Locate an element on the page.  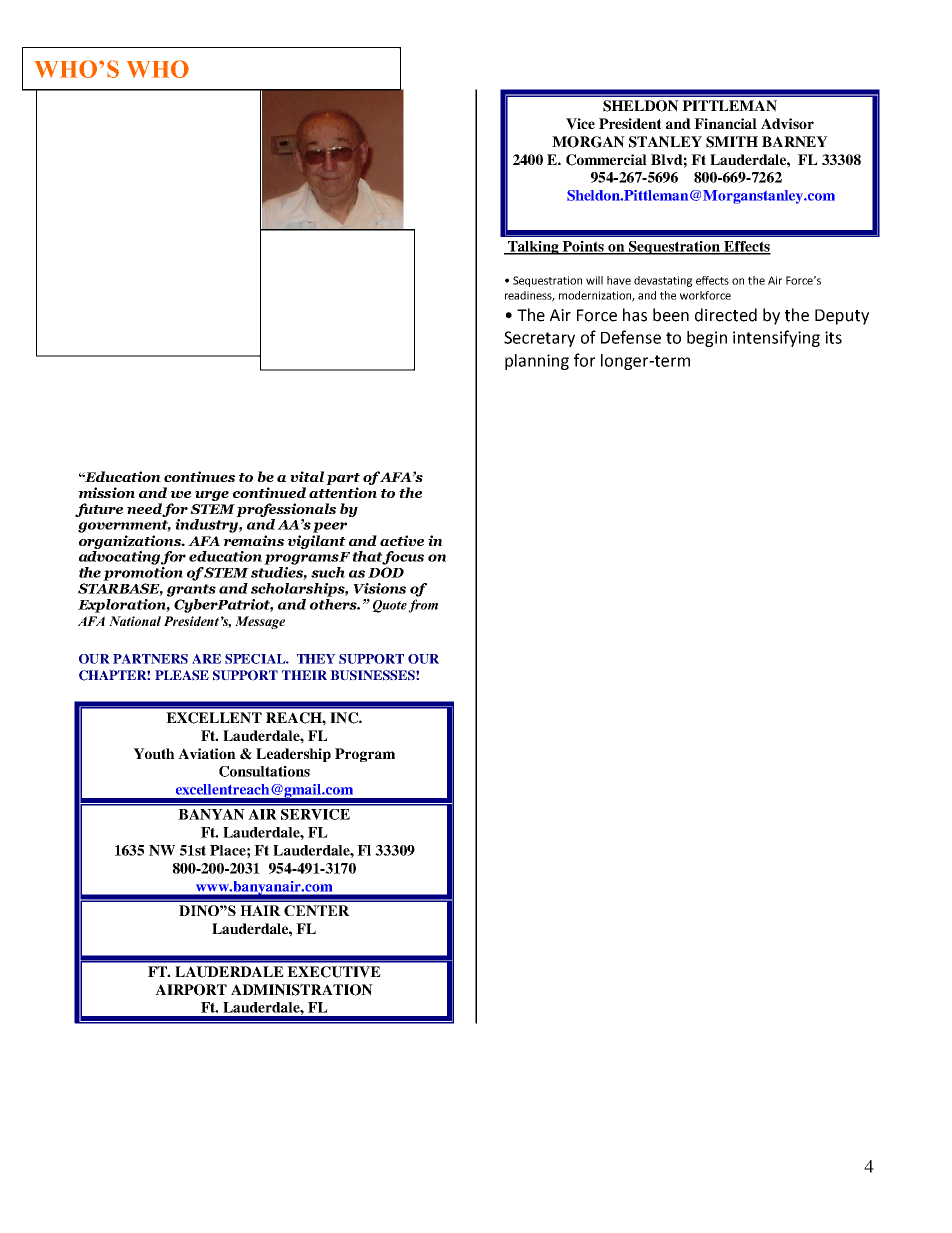
continues is located at coordinates (199, 476).
